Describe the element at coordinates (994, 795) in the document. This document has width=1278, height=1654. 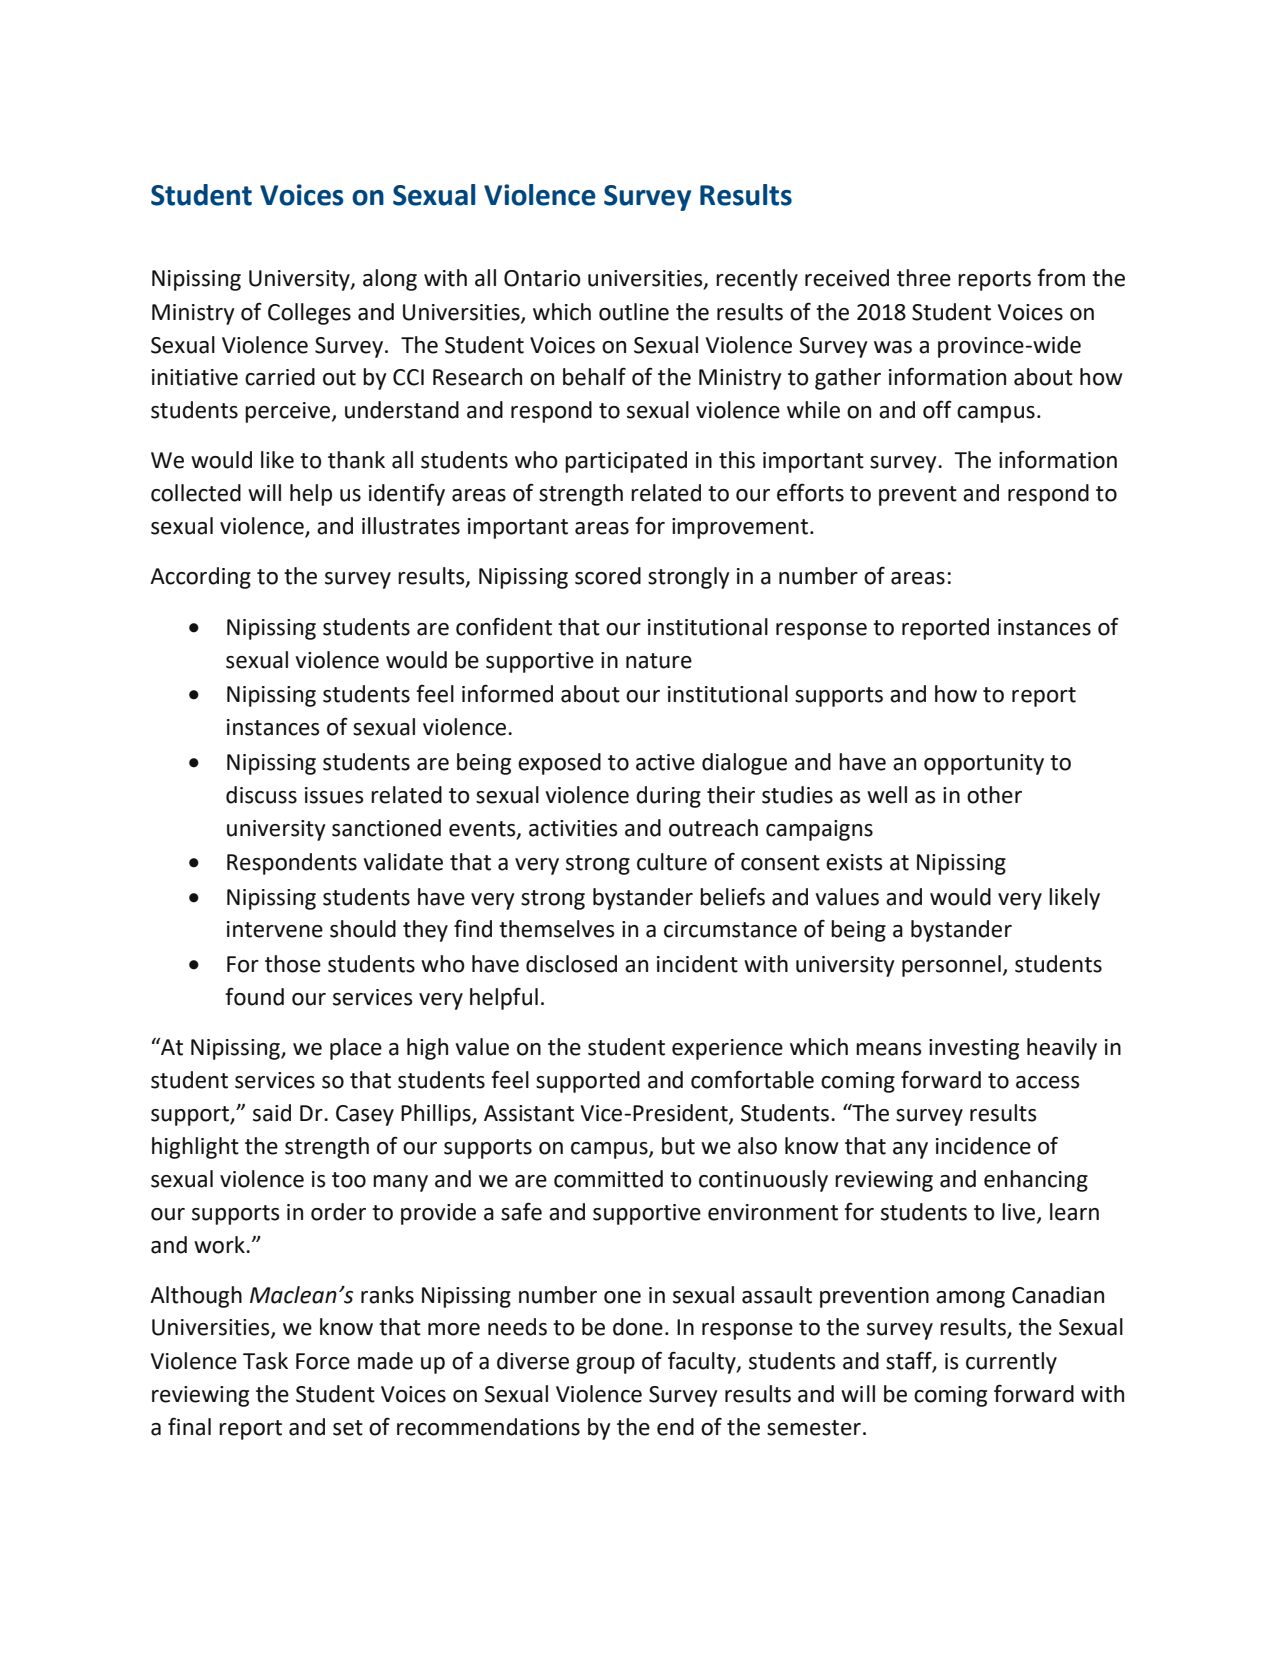
I see `other` at that location.
